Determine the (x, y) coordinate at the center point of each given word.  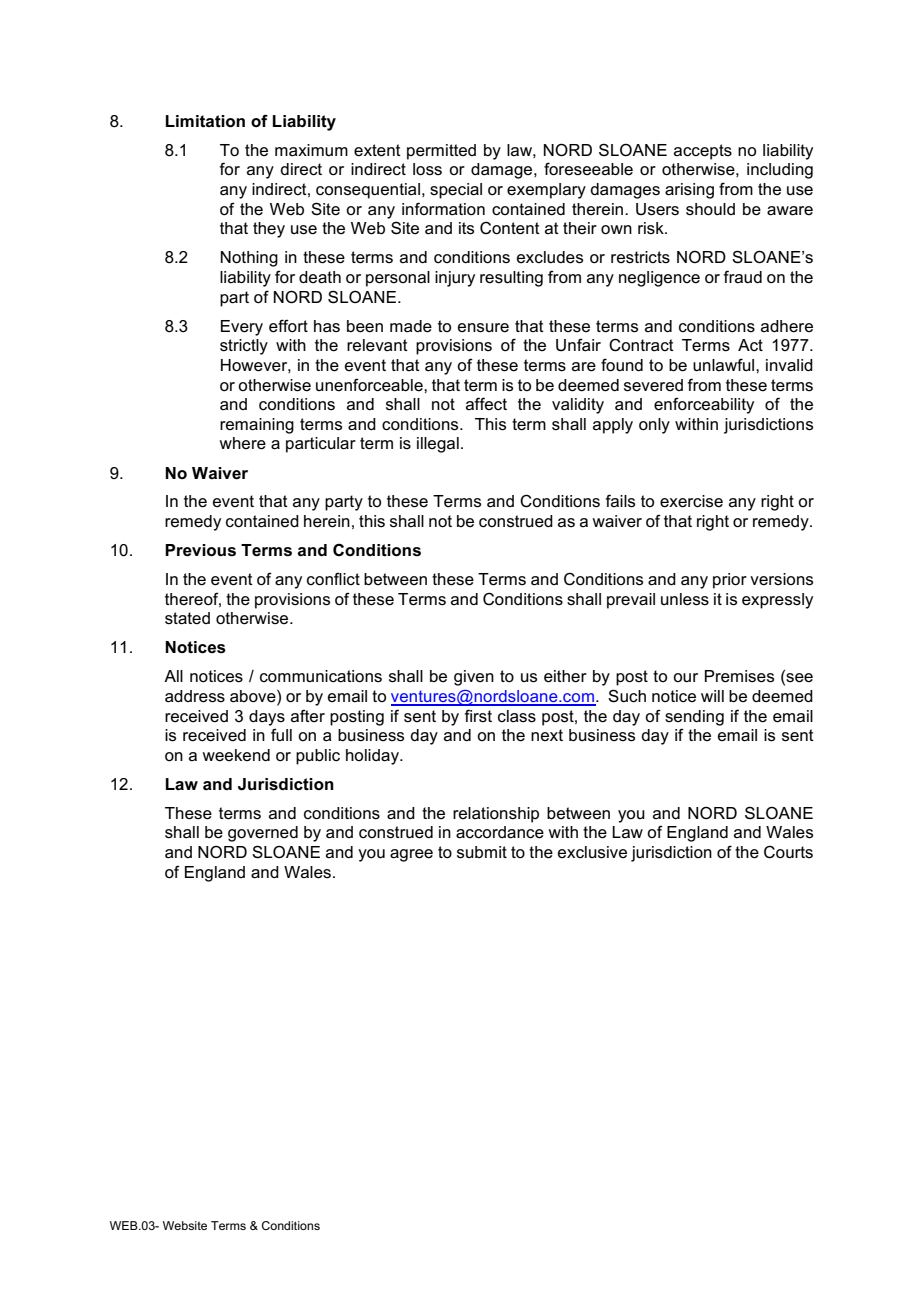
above (254, 697)
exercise (691, 501)
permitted (441, 152)
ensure (483, 328)
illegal (438, 445)
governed (263, 834)
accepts (703, 152)
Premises (739, 676)
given (474, 678)
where (242, 443)
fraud (742, 276)
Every (242, 328)
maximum (311, 150)
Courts (788, 852)
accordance (500, 832)
